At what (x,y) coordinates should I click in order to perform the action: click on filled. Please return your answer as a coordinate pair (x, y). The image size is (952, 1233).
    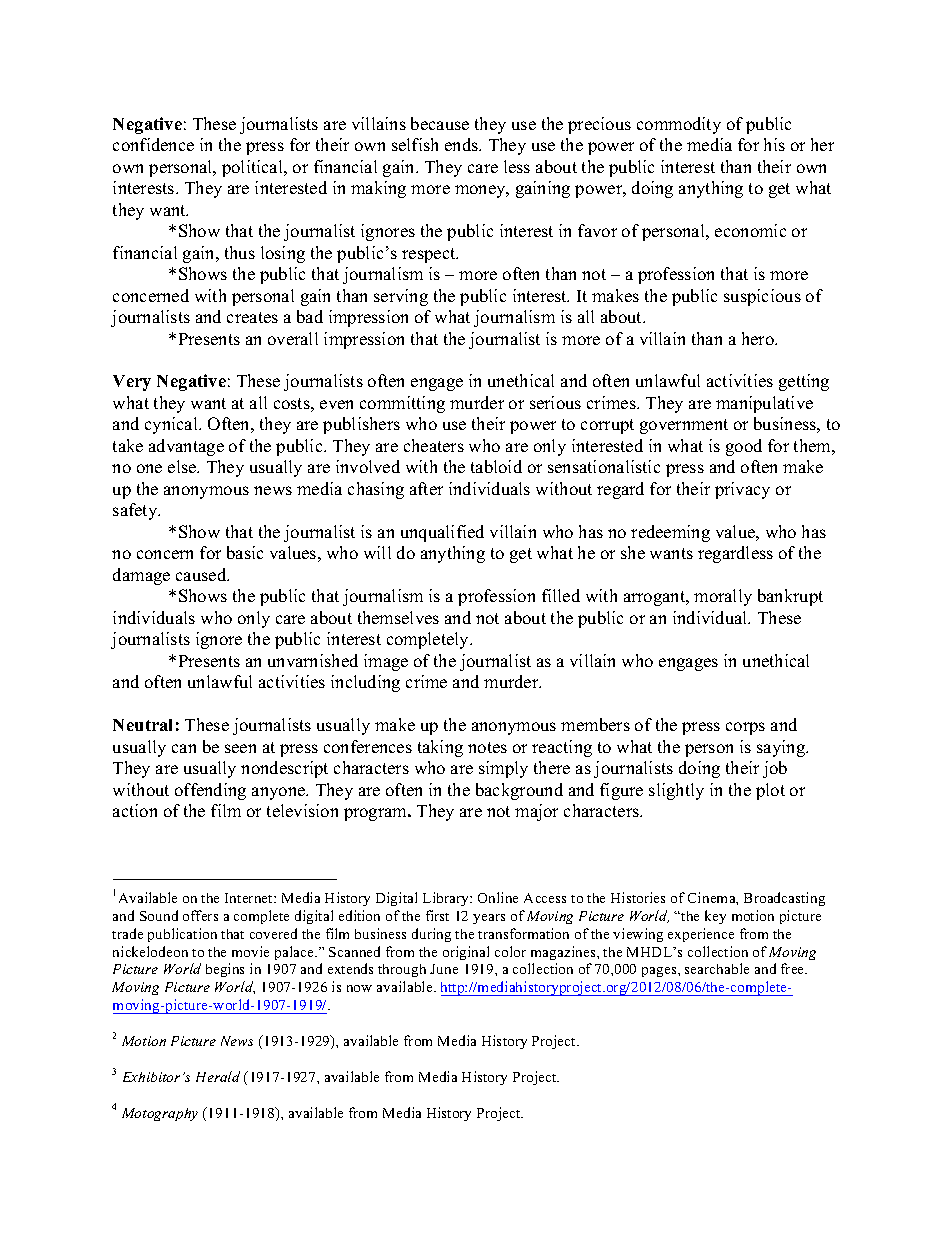
    Looking at the image, I should click on (561, 595).
